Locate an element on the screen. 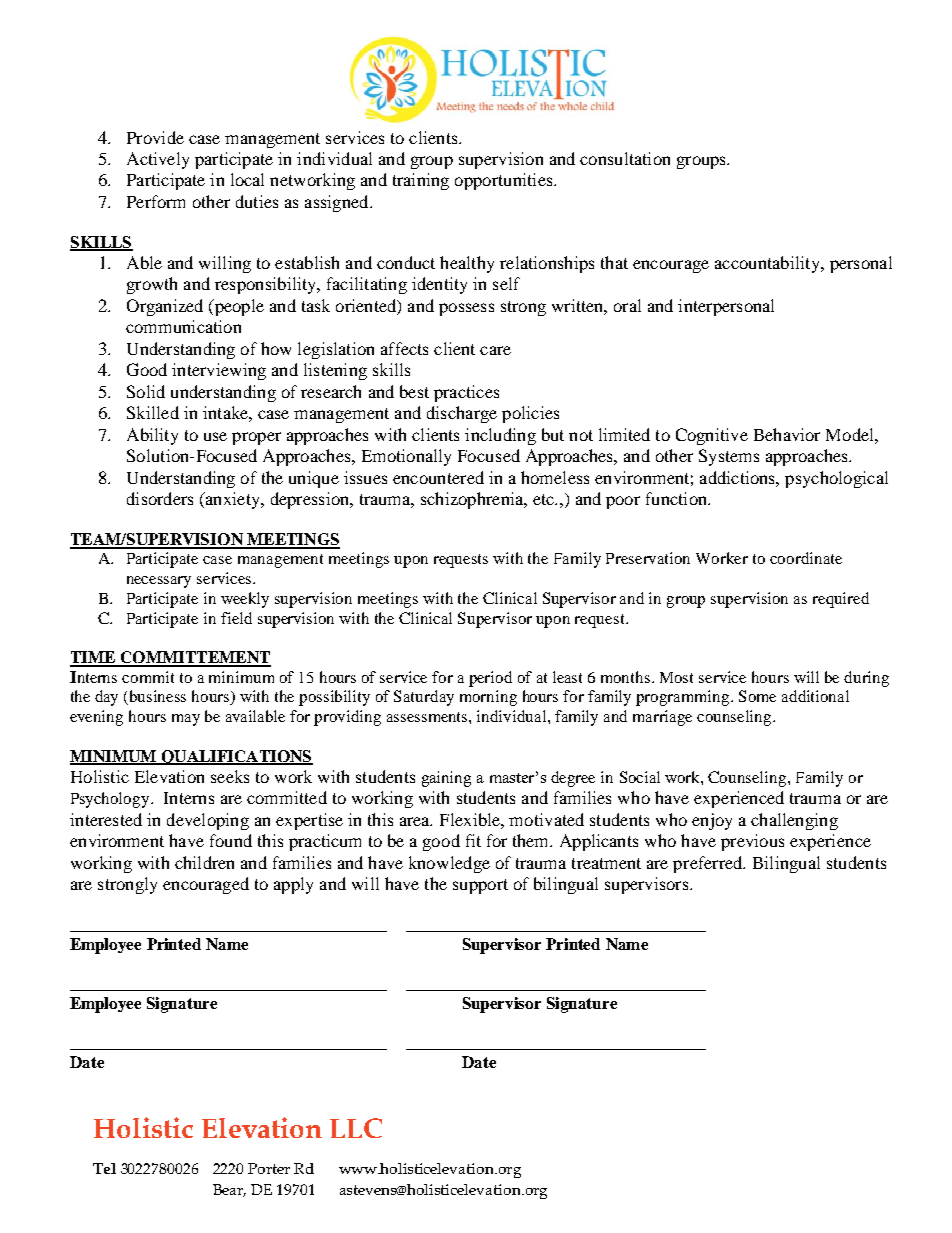 The image size is (952, 1233). Skilled is located at coordinates (153, 412).
